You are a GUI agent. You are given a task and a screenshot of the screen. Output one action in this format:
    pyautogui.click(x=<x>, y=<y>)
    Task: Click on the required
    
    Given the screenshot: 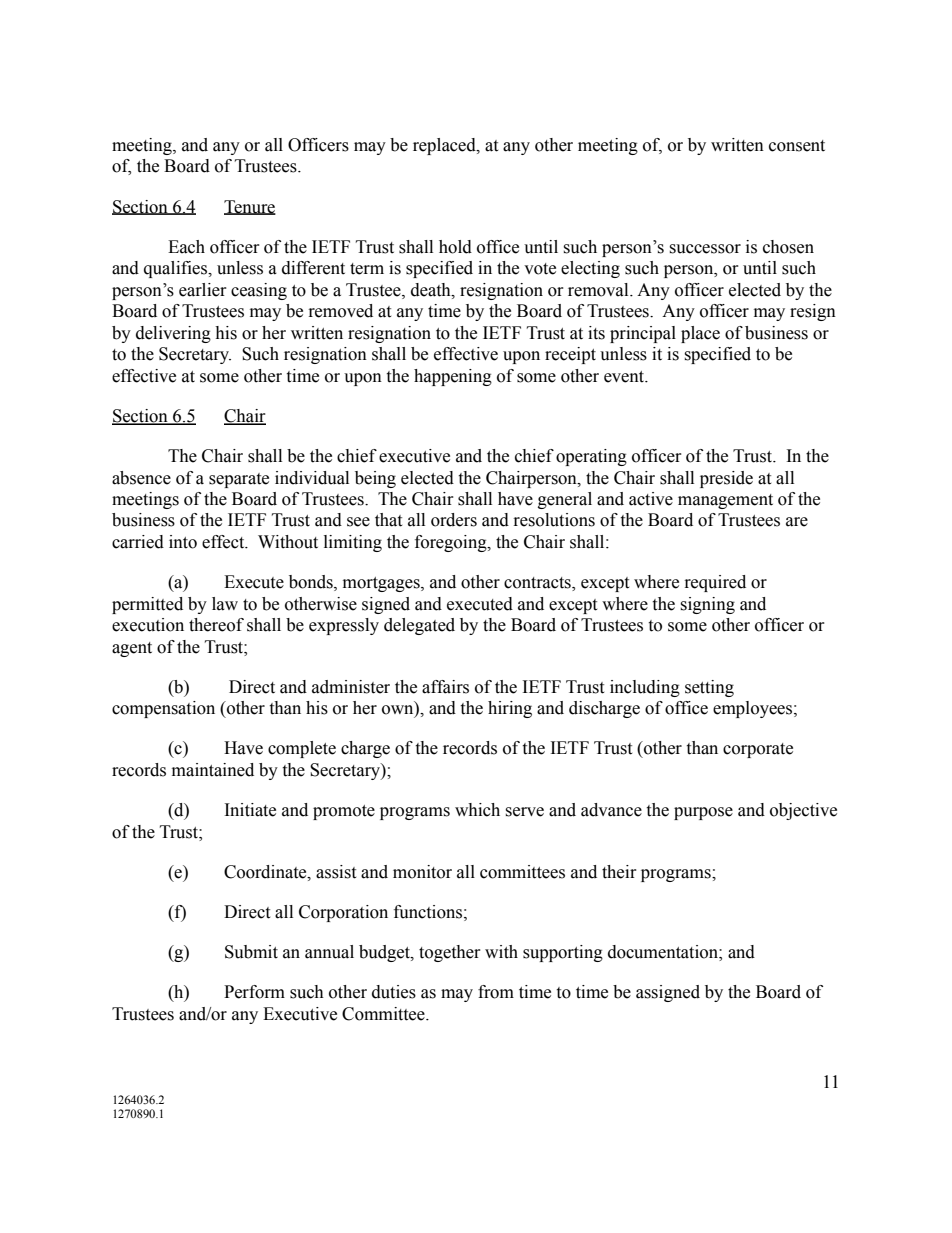 What is the action you would take?
    pyautogui.click(x=715, y=583)
